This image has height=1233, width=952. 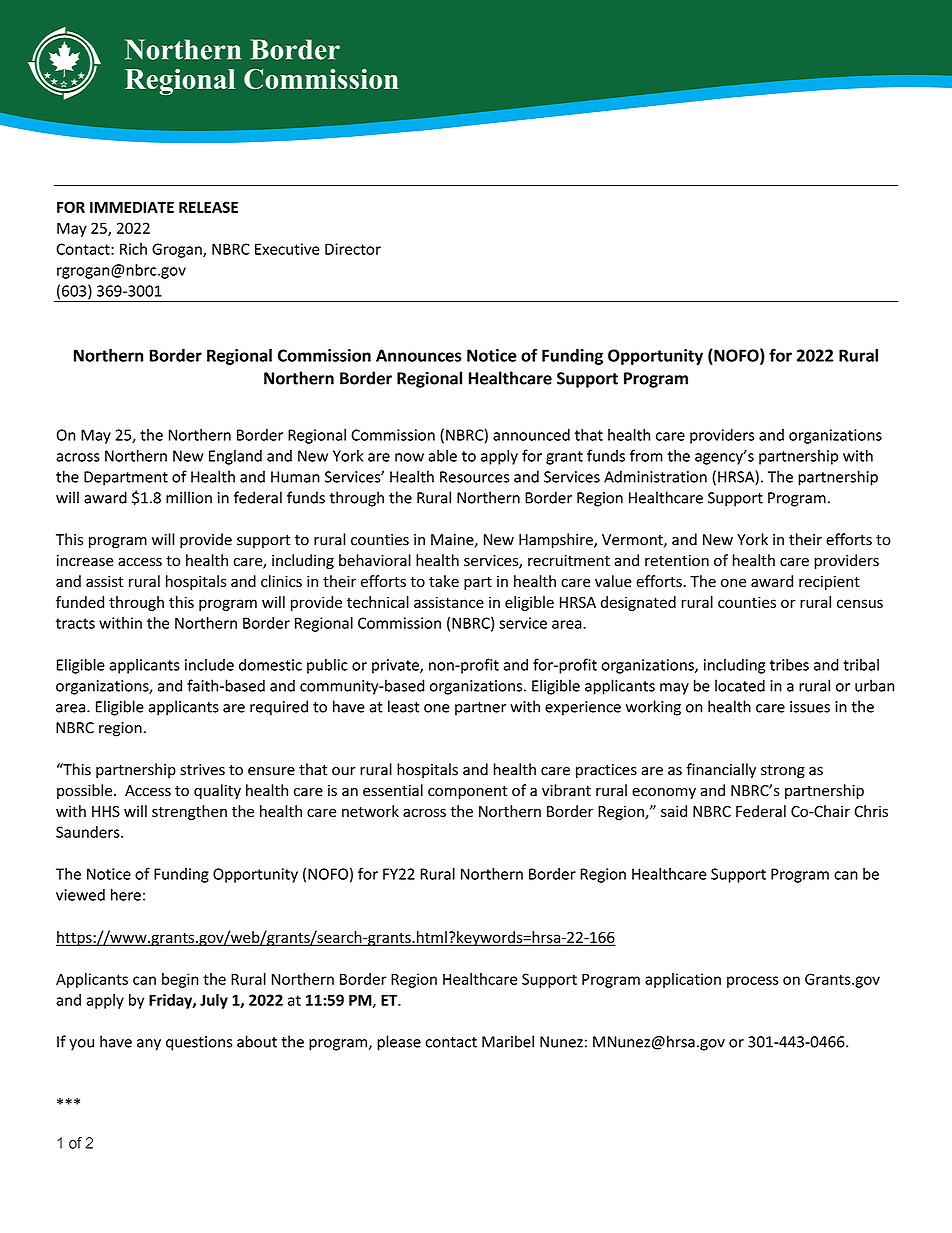 What do you see at coordinates (531, 435) in the image?
I see `announced` at bounding box center [531, 435].
